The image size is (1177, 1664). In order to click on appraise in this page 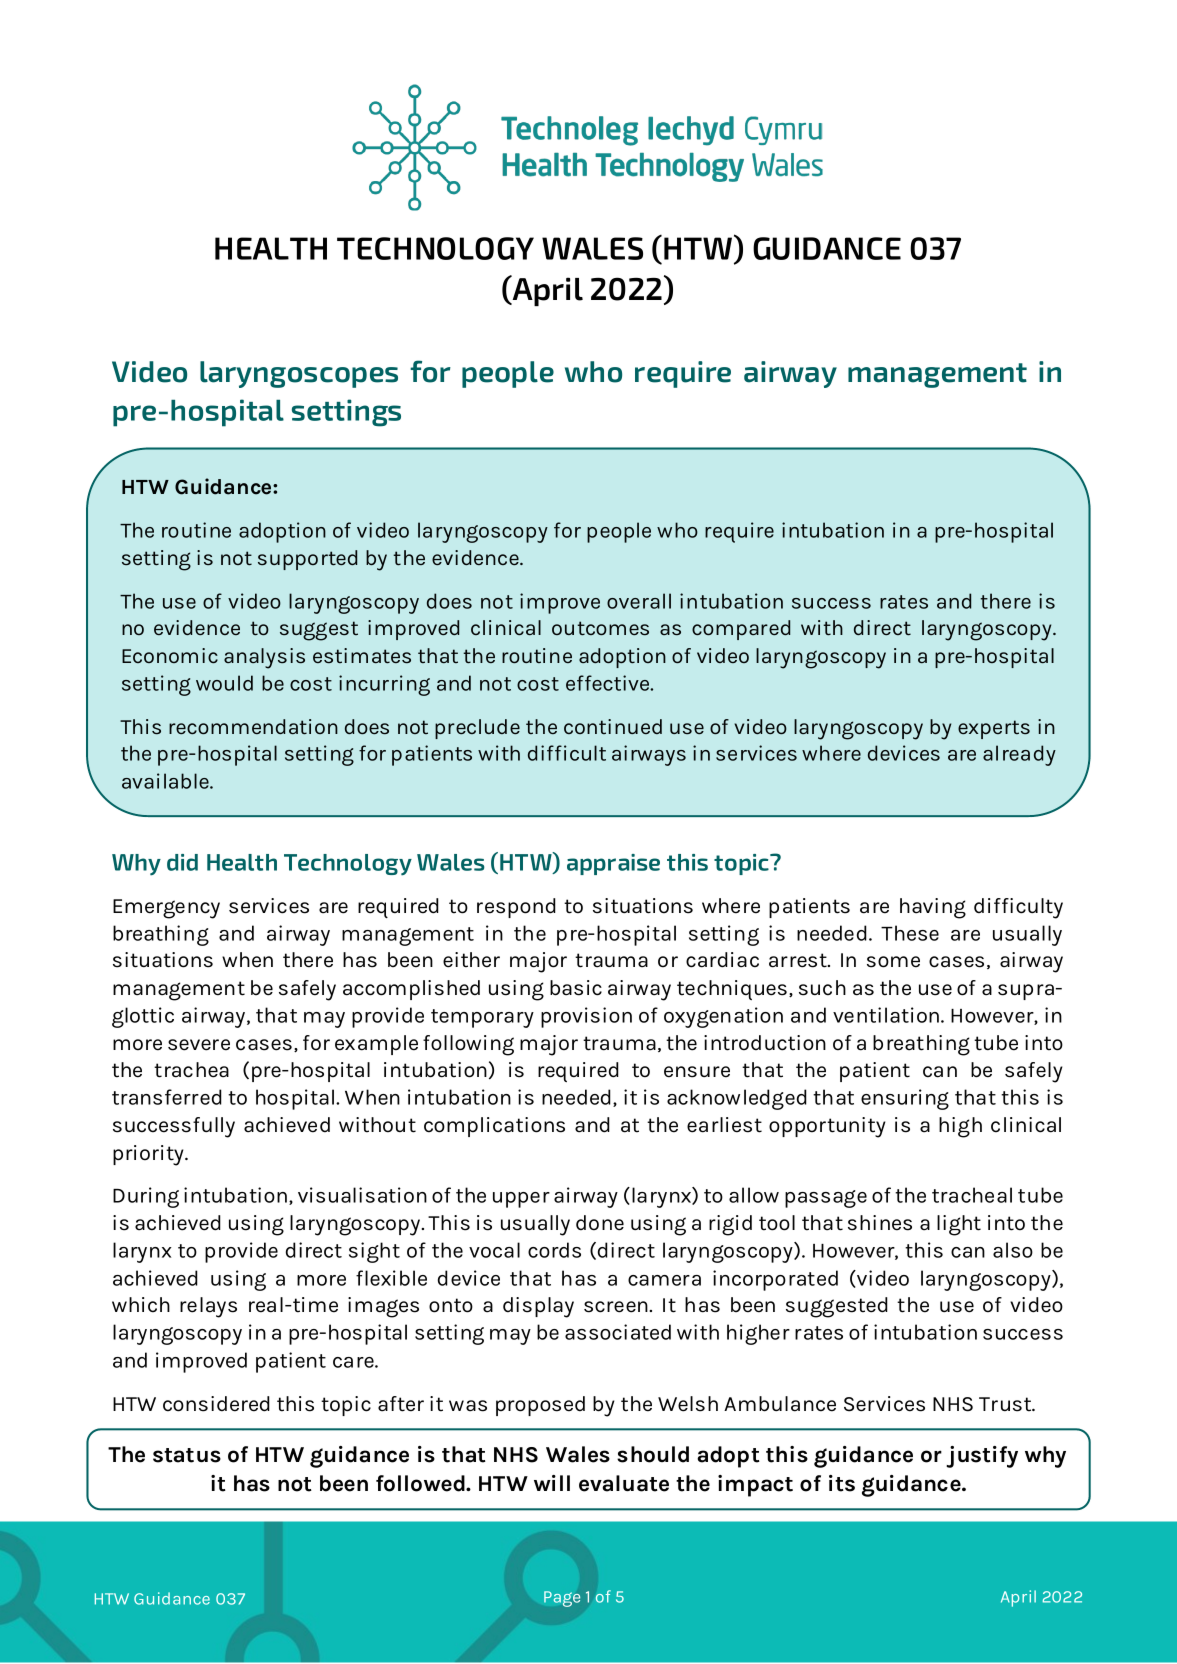, I will do `click(613, 864)`.
